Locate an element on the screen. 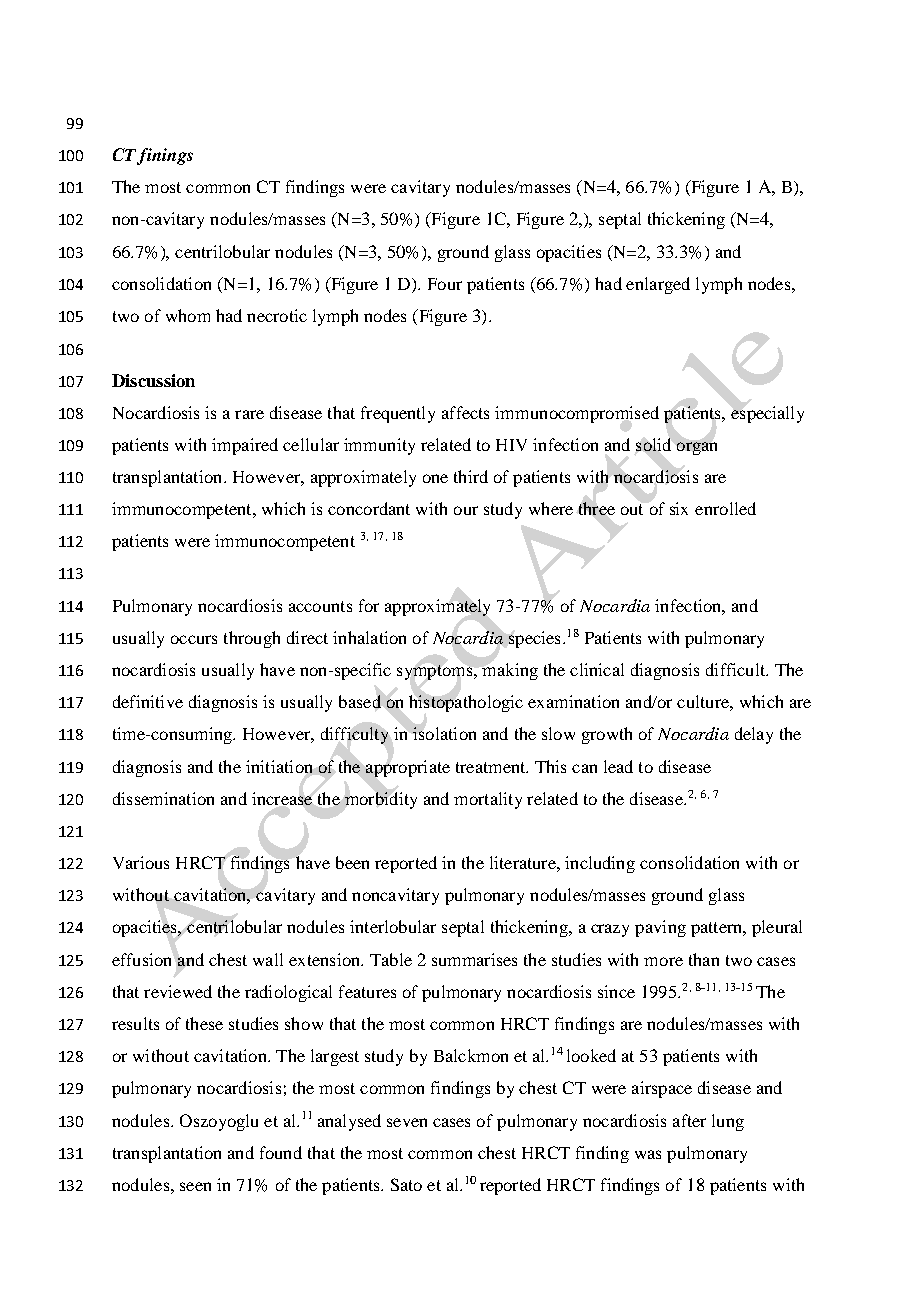  Sato is located at coordinates (406, 1184).
